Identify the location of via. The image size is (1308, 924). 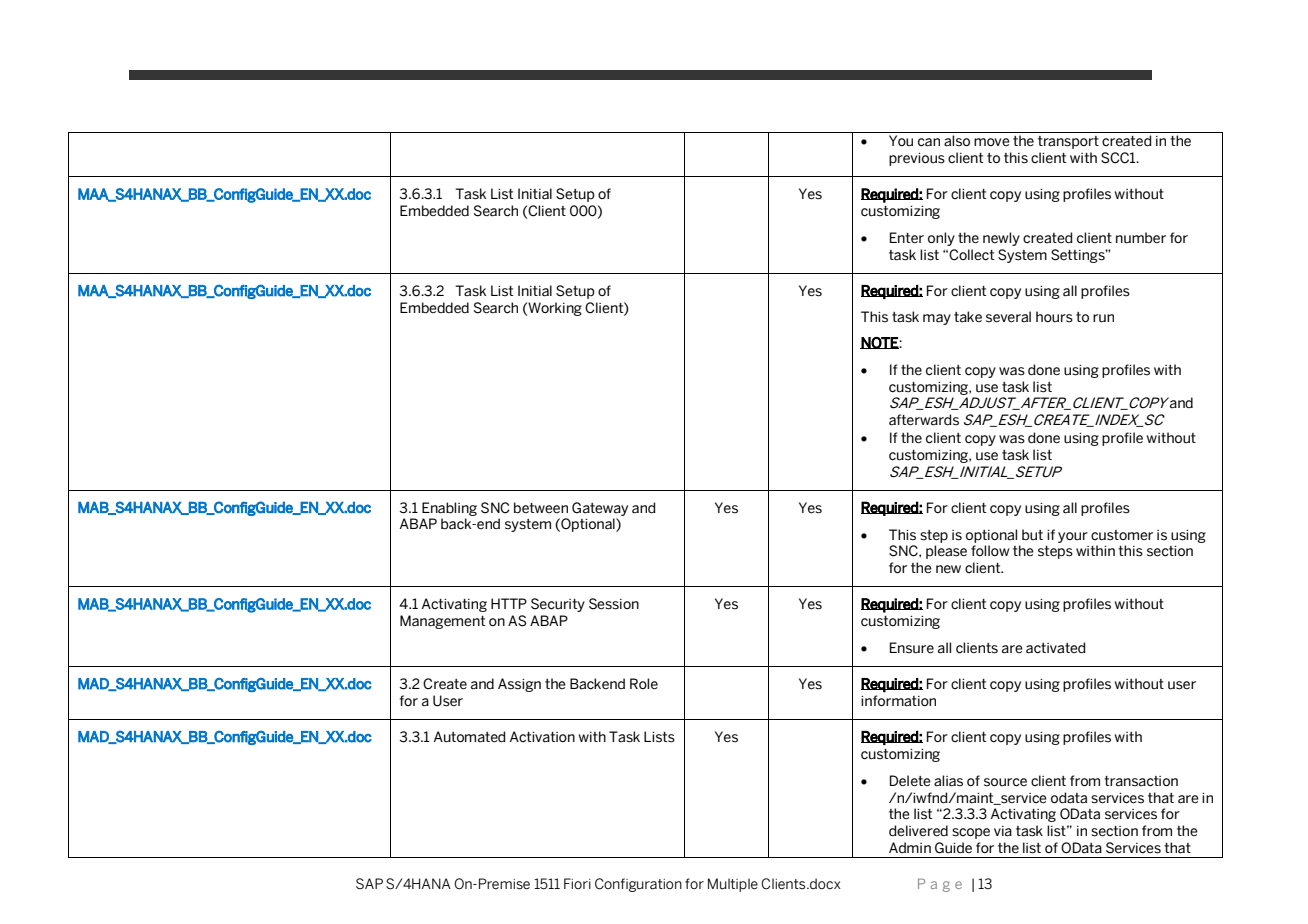
(1003, 831).
